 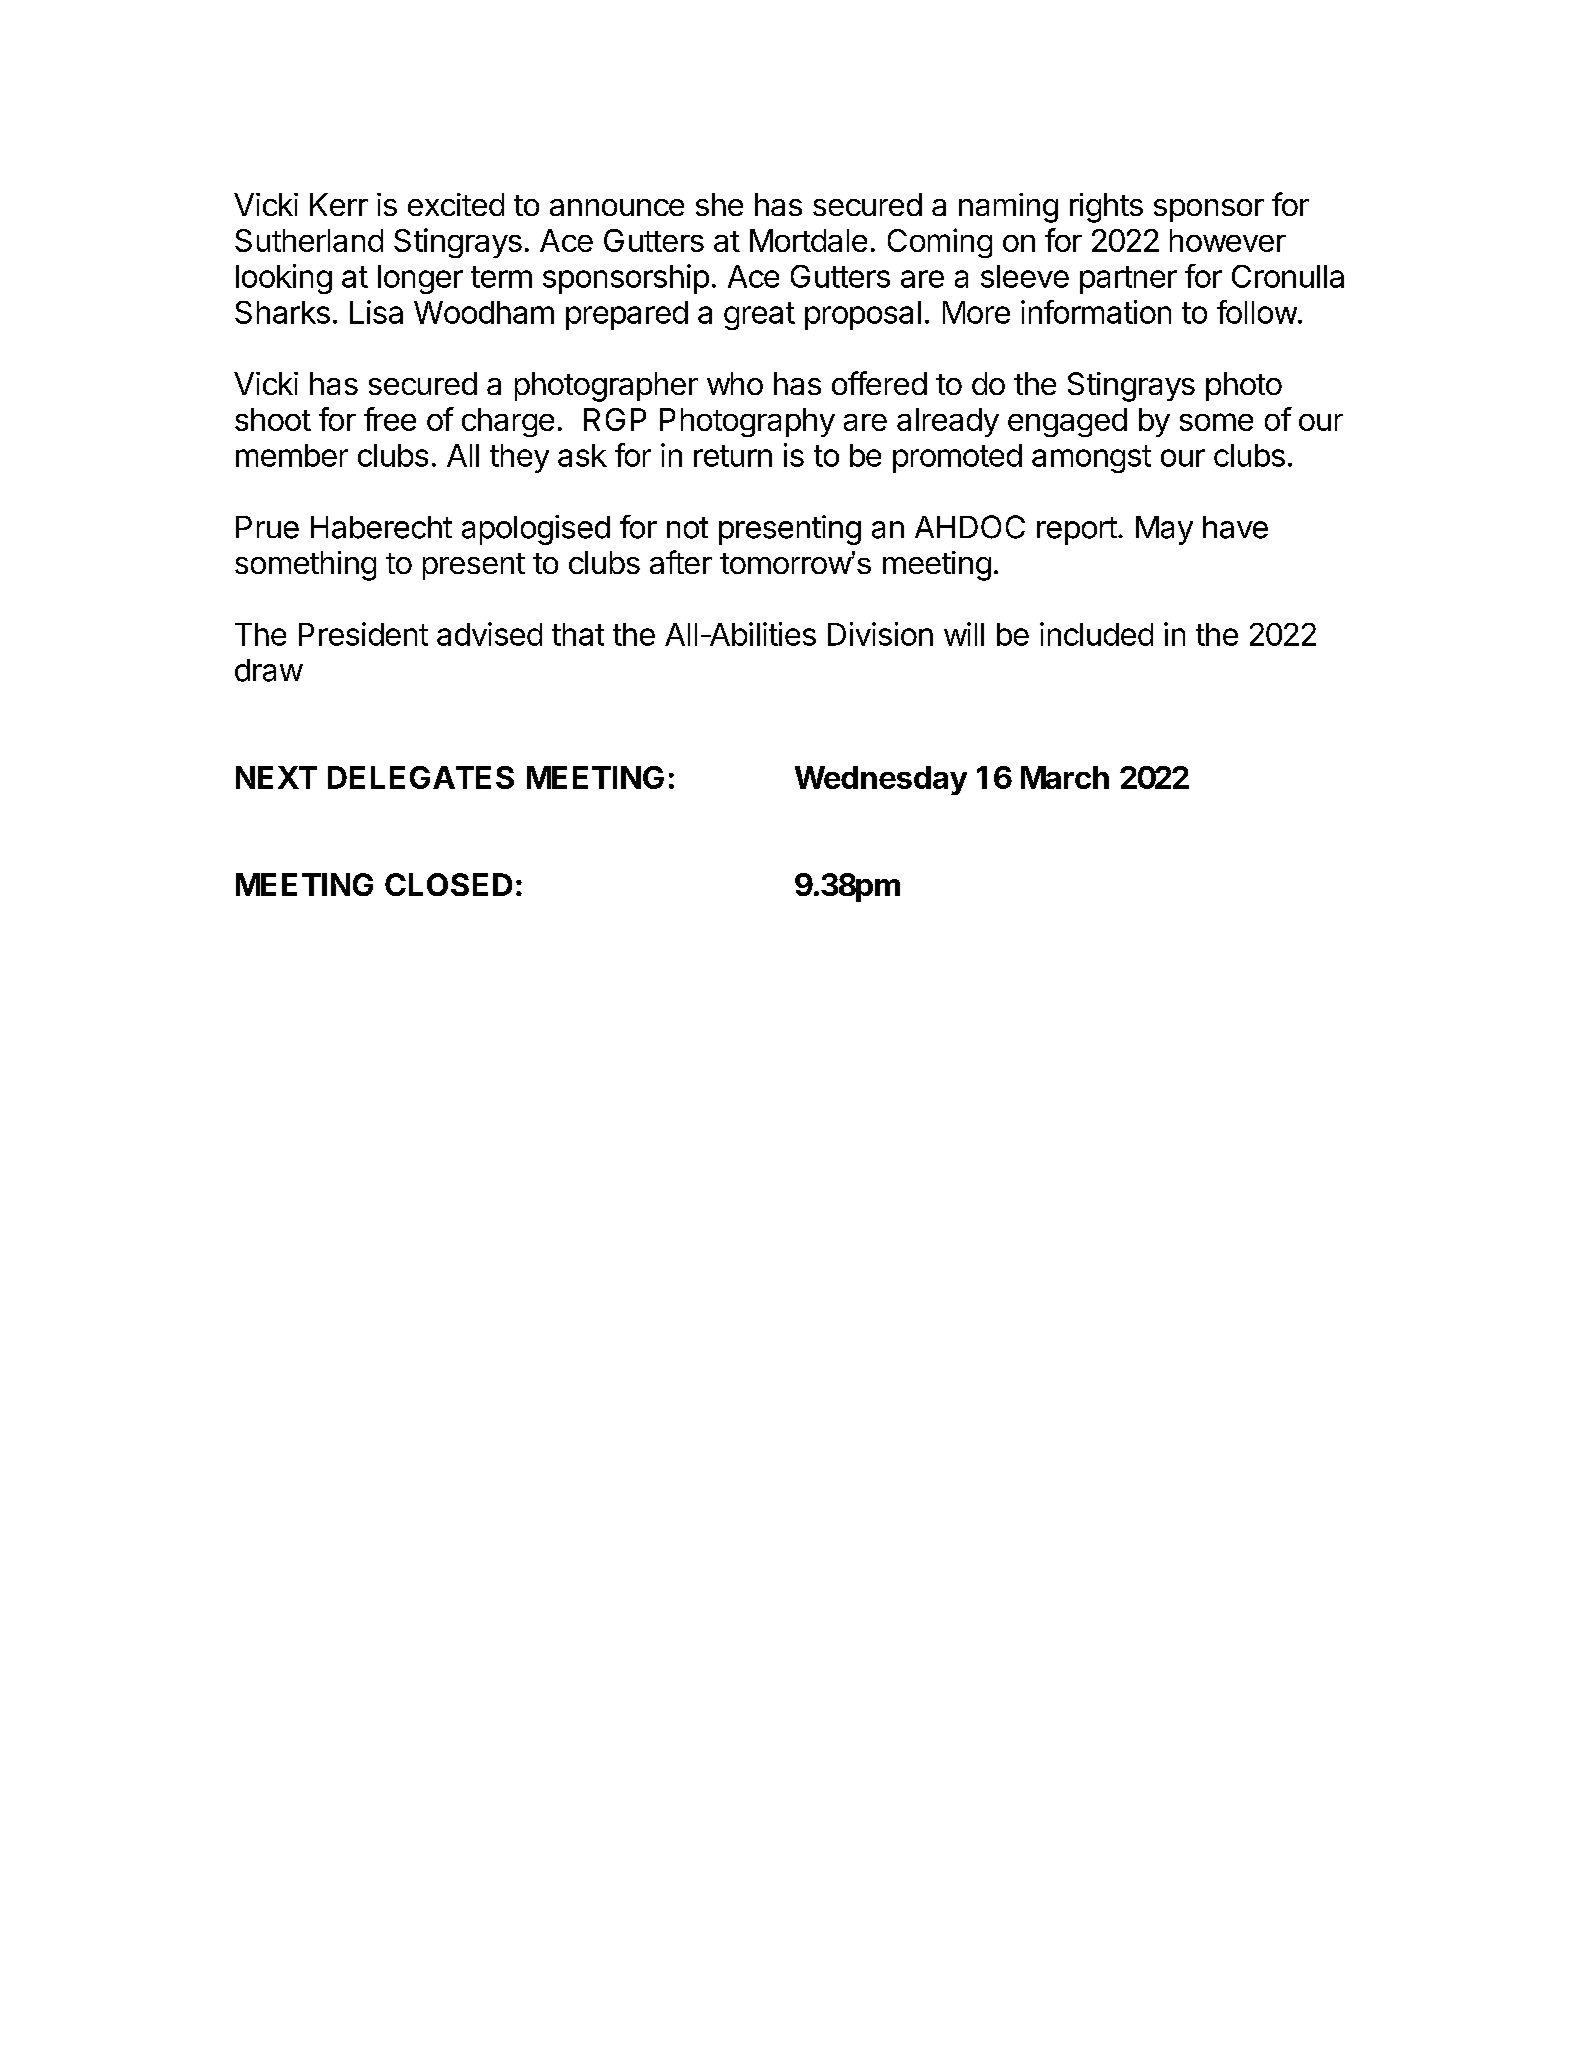 What do you see at coordinates (687, 528) in the screenshot?
I see `not` at bounding box center [687, 528].
